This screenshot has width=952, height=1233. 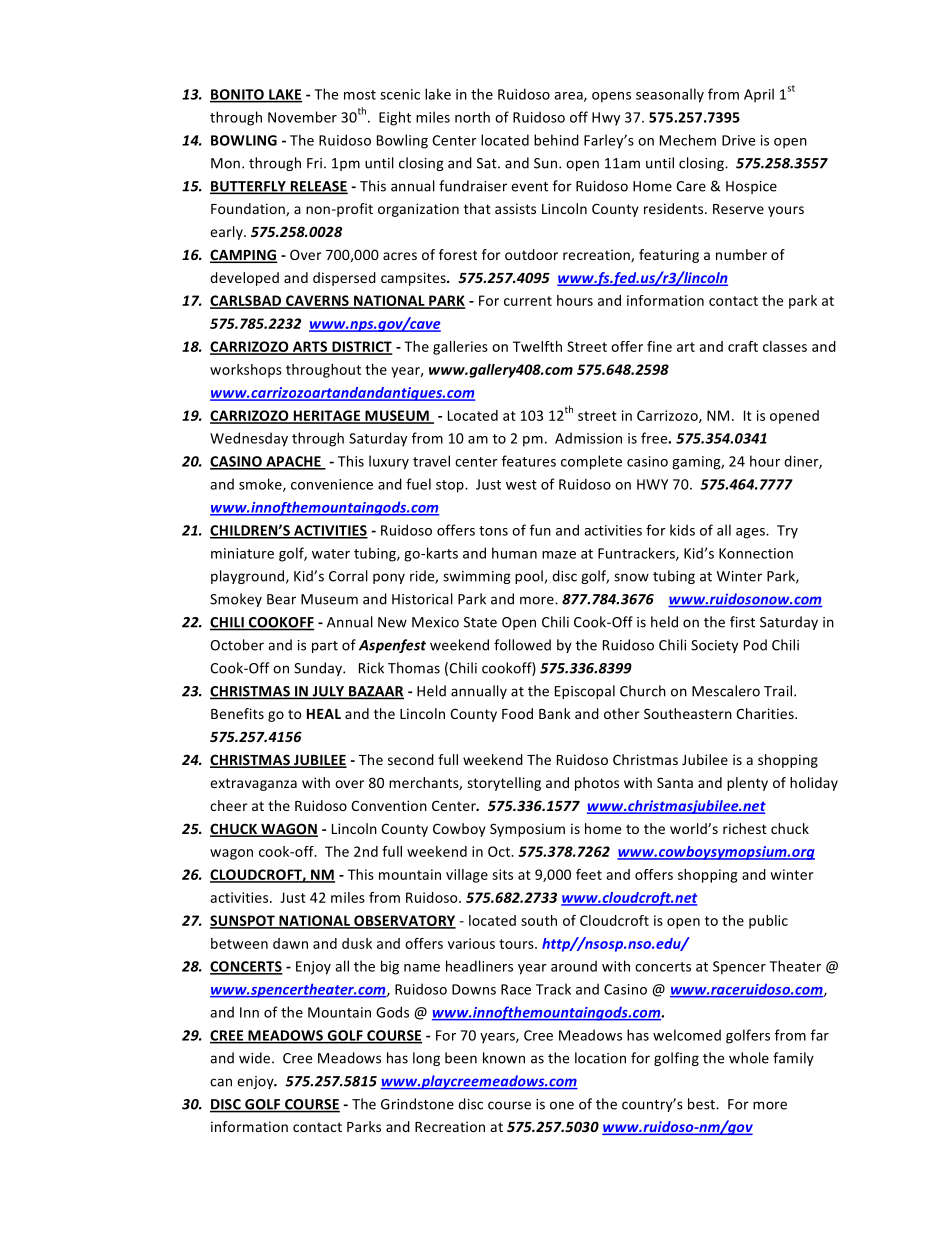 I want to click on Drive, so click(x=738, y=140).
